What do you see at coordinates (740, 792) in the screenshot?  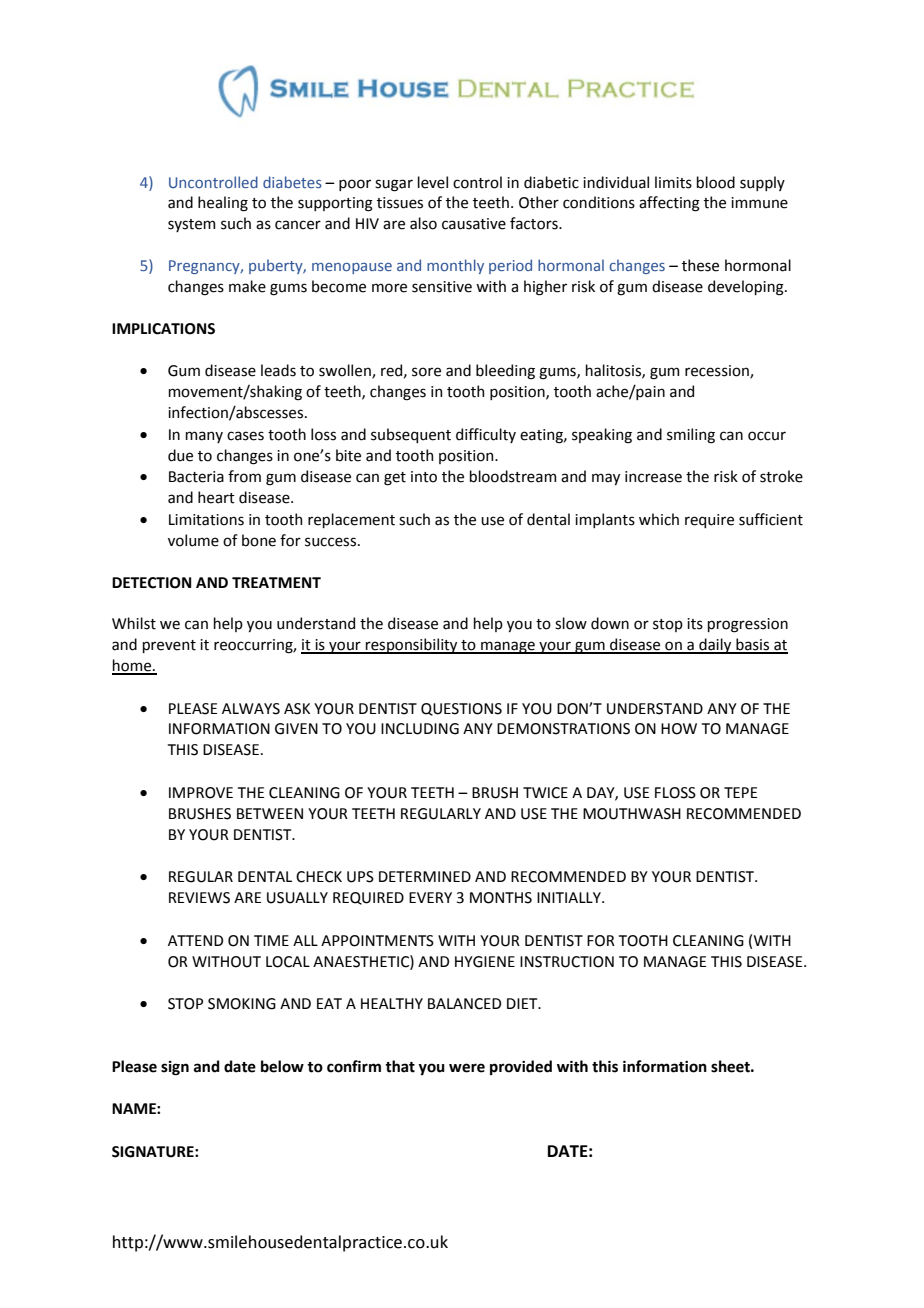 I see `TEPE` at bounding box center [740, 792].
